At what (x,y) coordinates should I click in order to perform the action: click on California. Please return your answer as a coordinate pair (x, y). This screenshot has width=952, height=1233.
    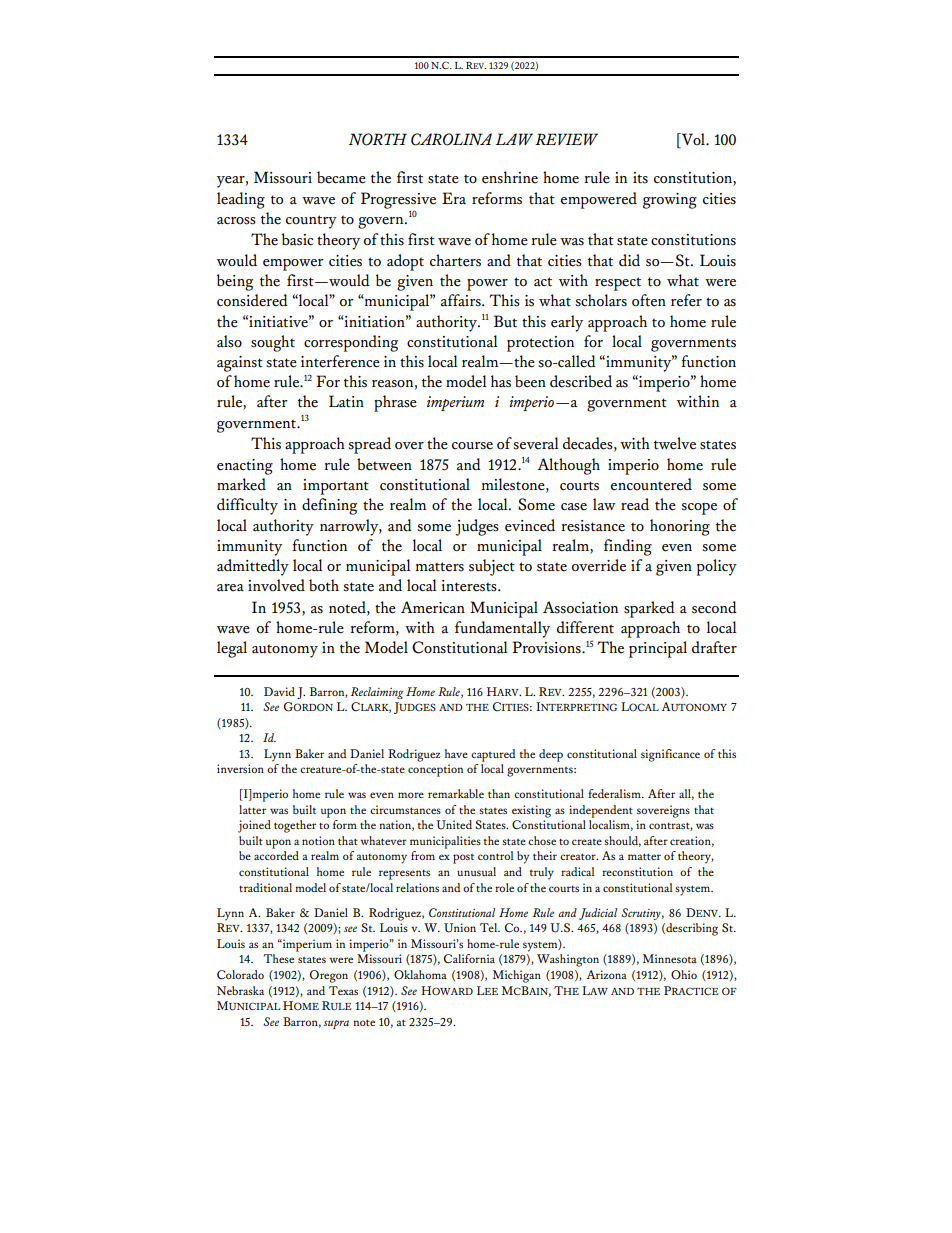
    Looking at the image, I should click on (469, 959).
